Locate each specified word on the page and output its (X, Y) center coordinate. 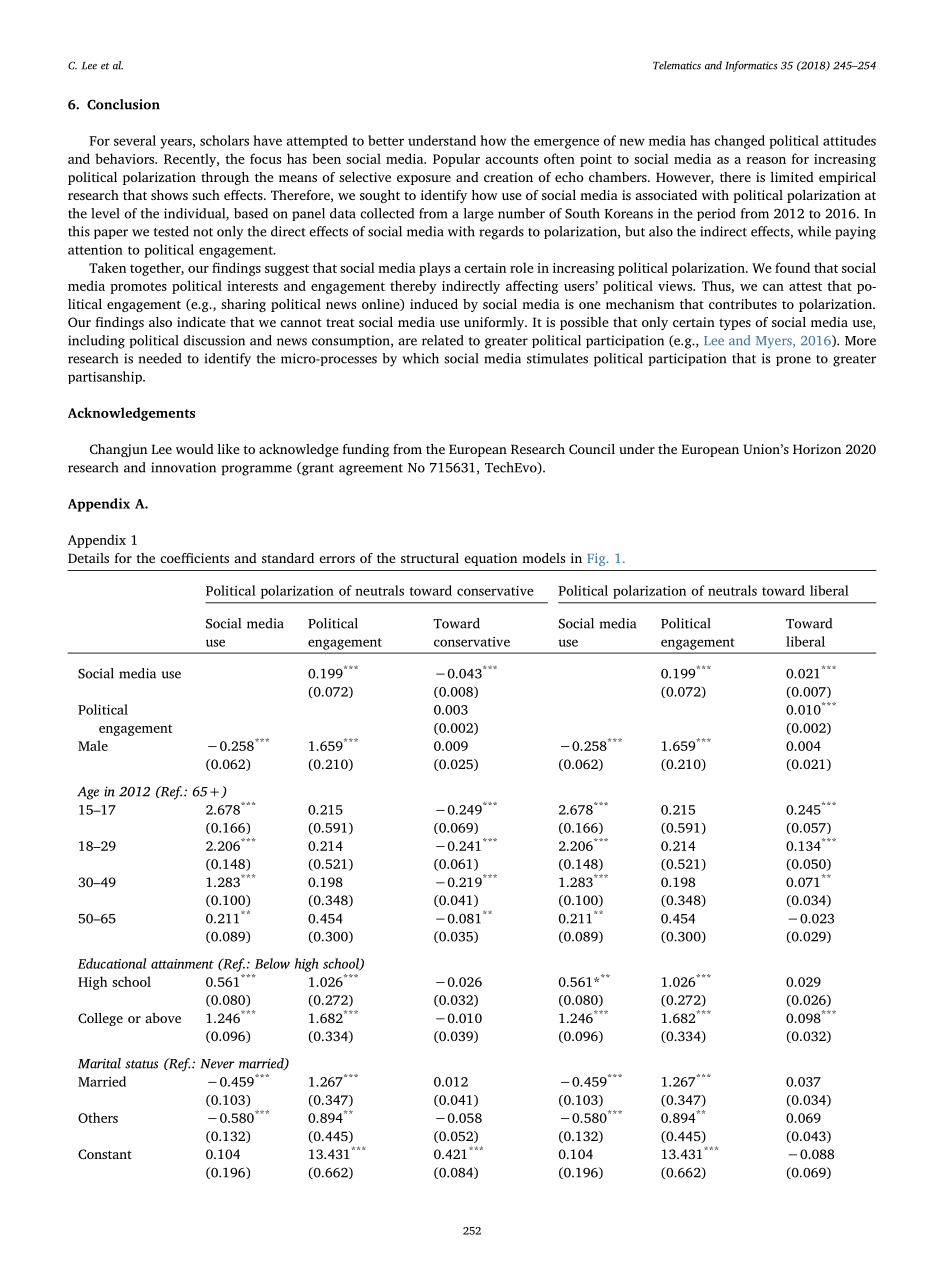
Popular (456, 160)
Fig (597, 559)
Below (272, 963)
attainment (182, 964)
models (543, 558)
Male (93, 745)
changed (739, 142)
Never (217, 1064)
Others (98, 1117)
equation (490, 559)
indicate (201, 322)
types (735, 324)
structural (430, 558)
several (135, 140)
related (443, 340)
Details (88, 558)
